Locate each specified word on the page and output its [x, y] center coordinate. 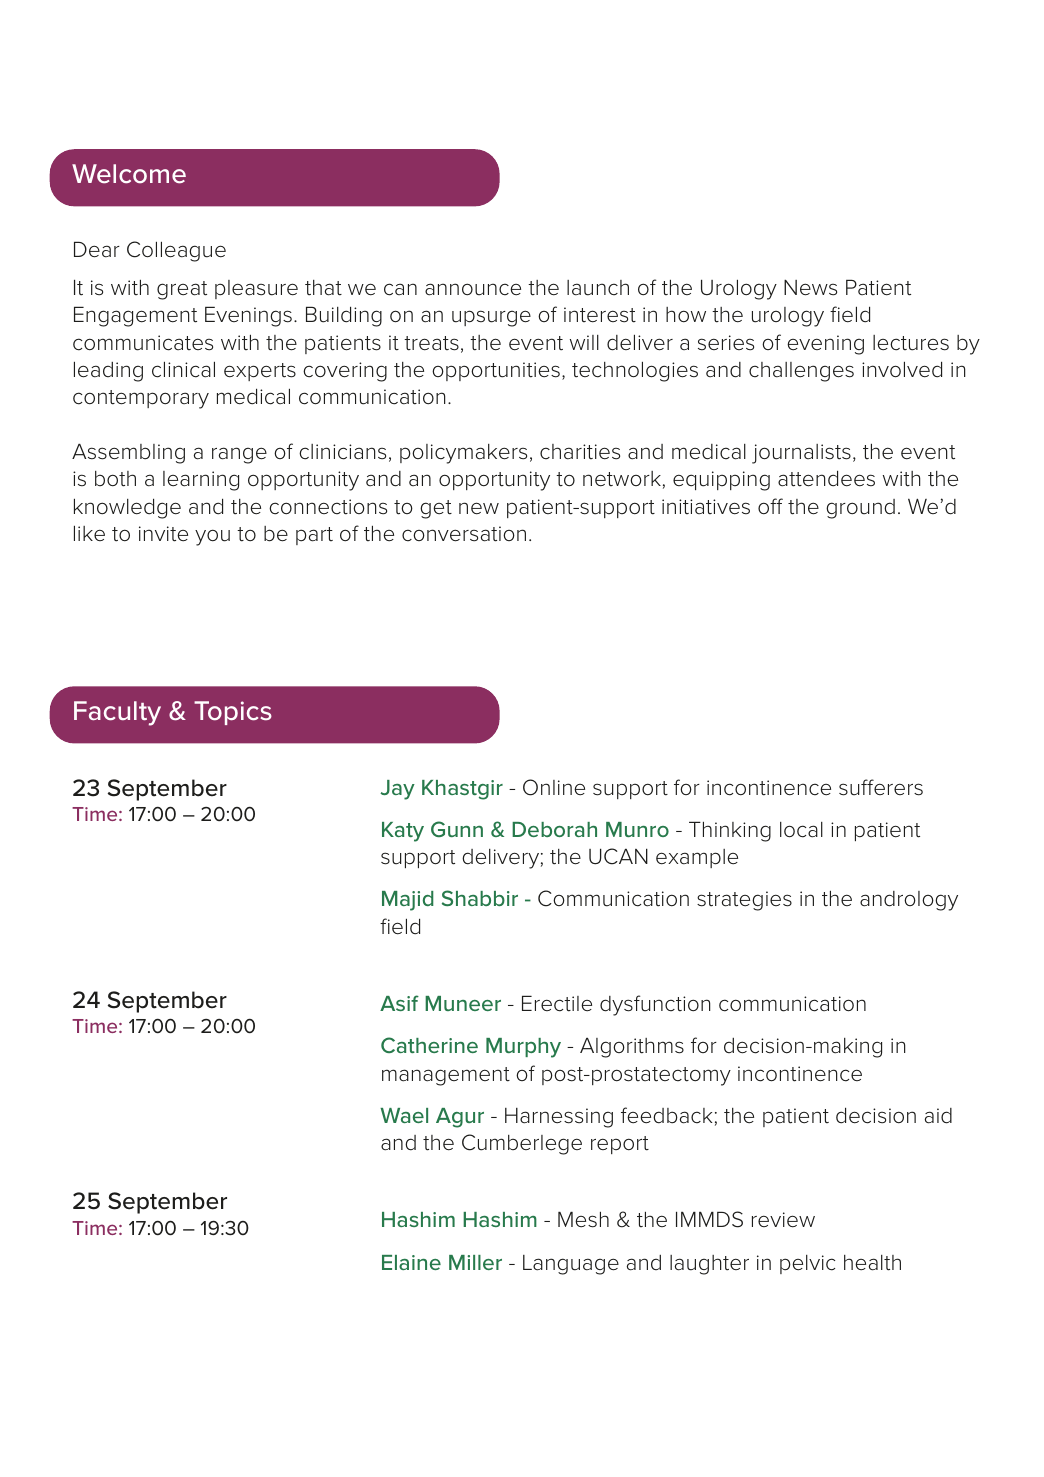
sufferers [881, 787]
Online [554, 787]
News [810, 287]
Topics [233, 713]
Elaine [411, 1262]
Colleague [176, 251]
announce [473, 289]
